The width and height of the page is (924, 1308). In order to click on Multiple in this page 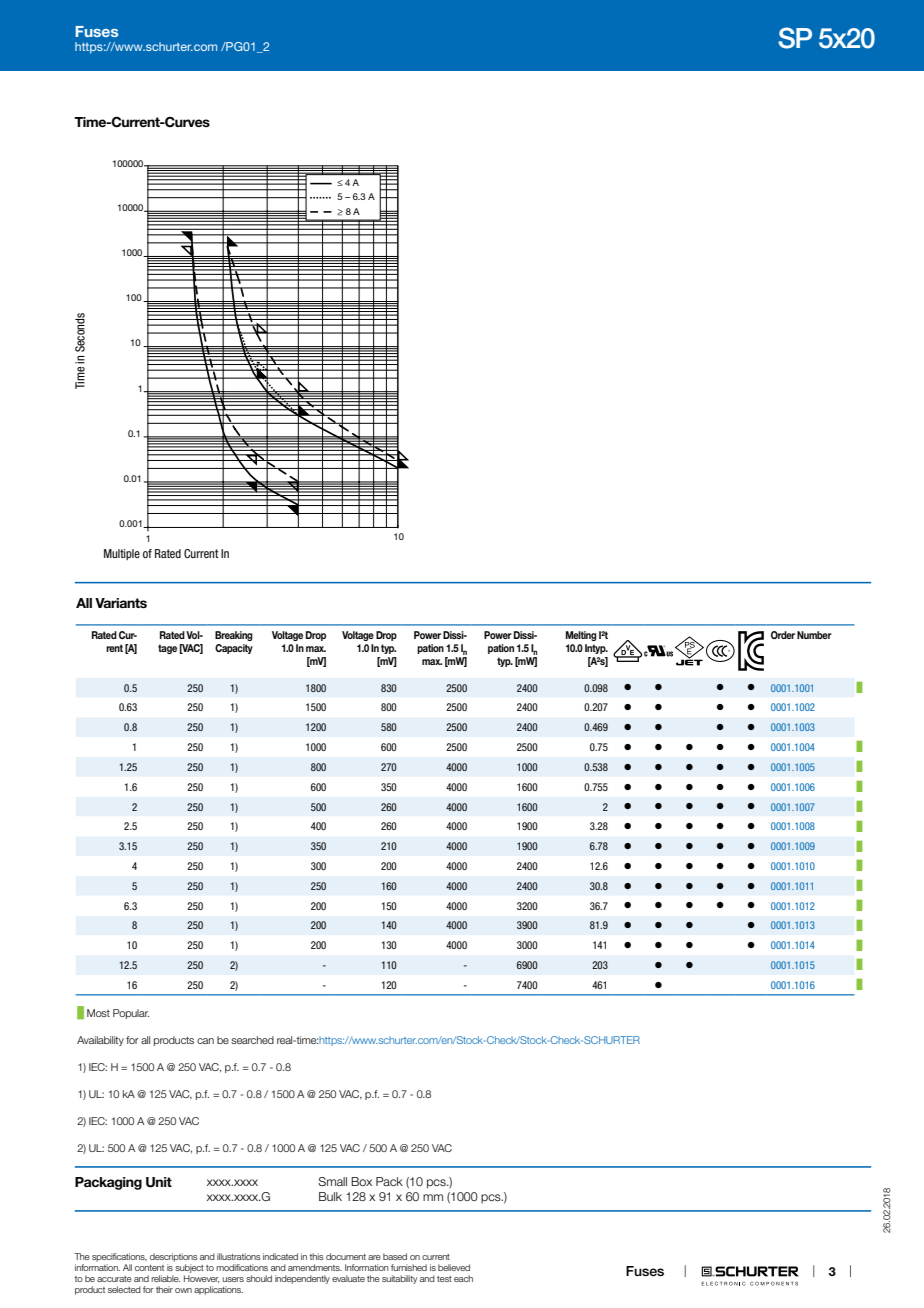, I will do `click(122, 554)`.
